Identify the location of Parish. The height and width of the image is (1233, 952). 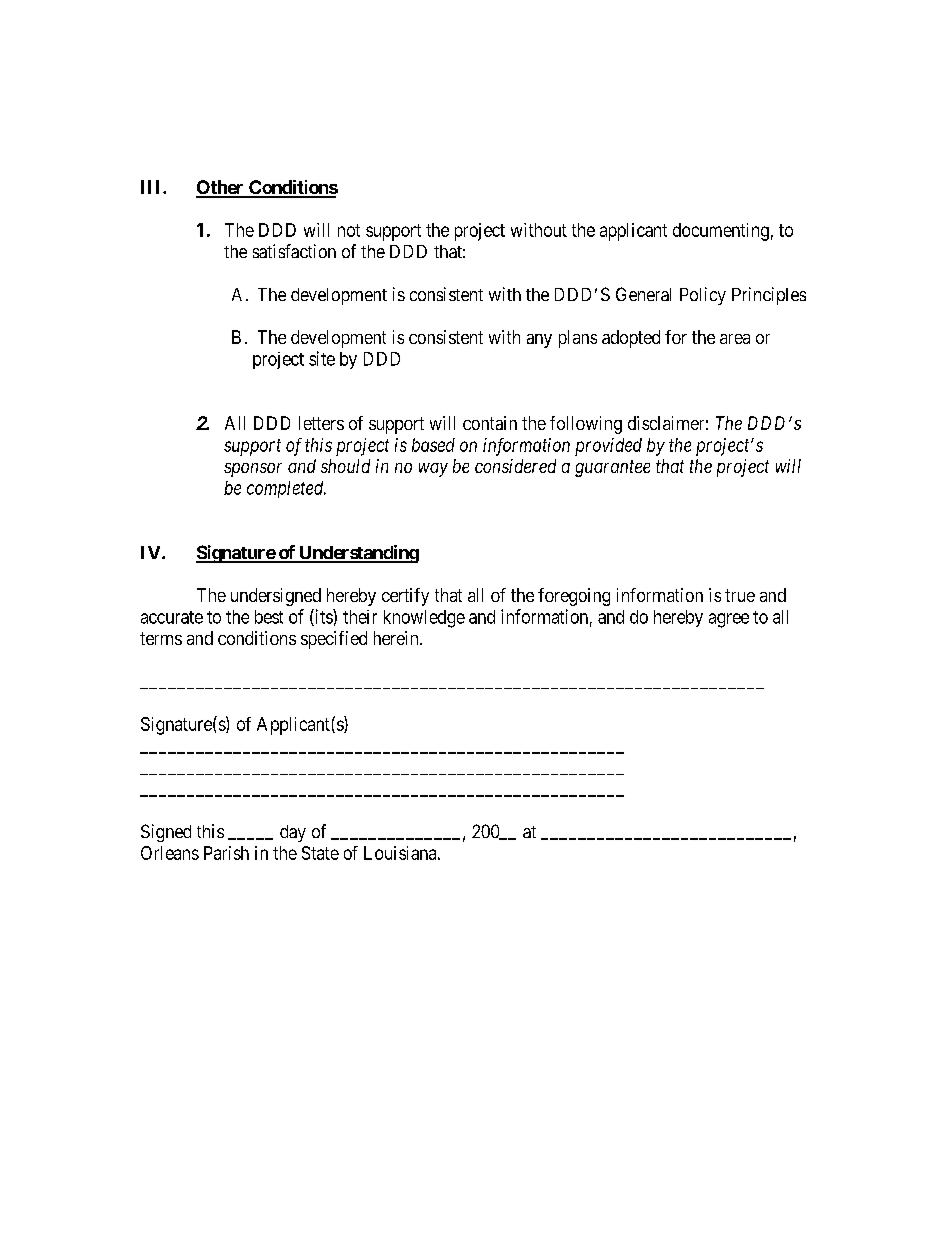
(226, 853).
